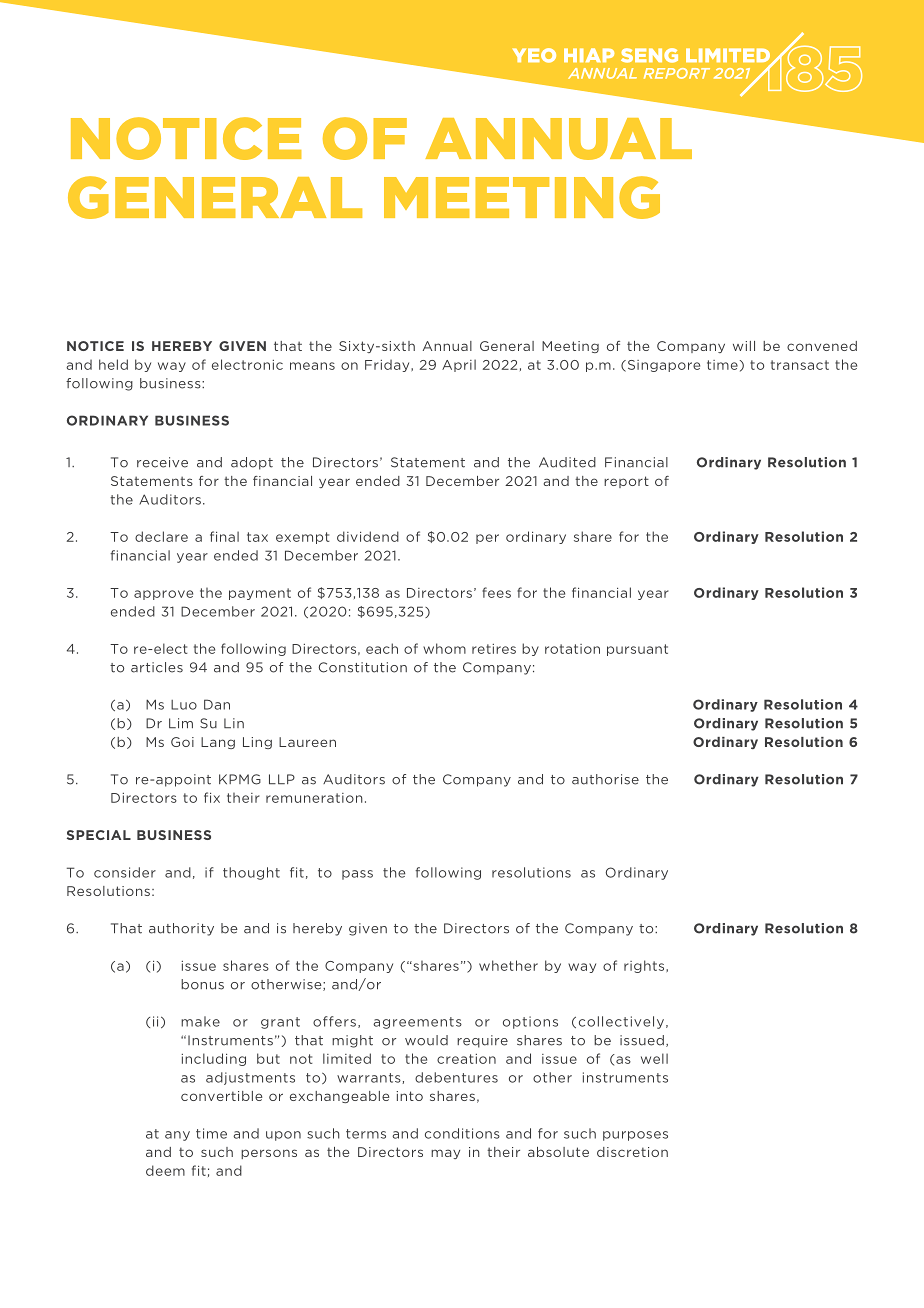  Describe the element at coordinates (637, 650) in the document. I see `pursuant` at that location.
